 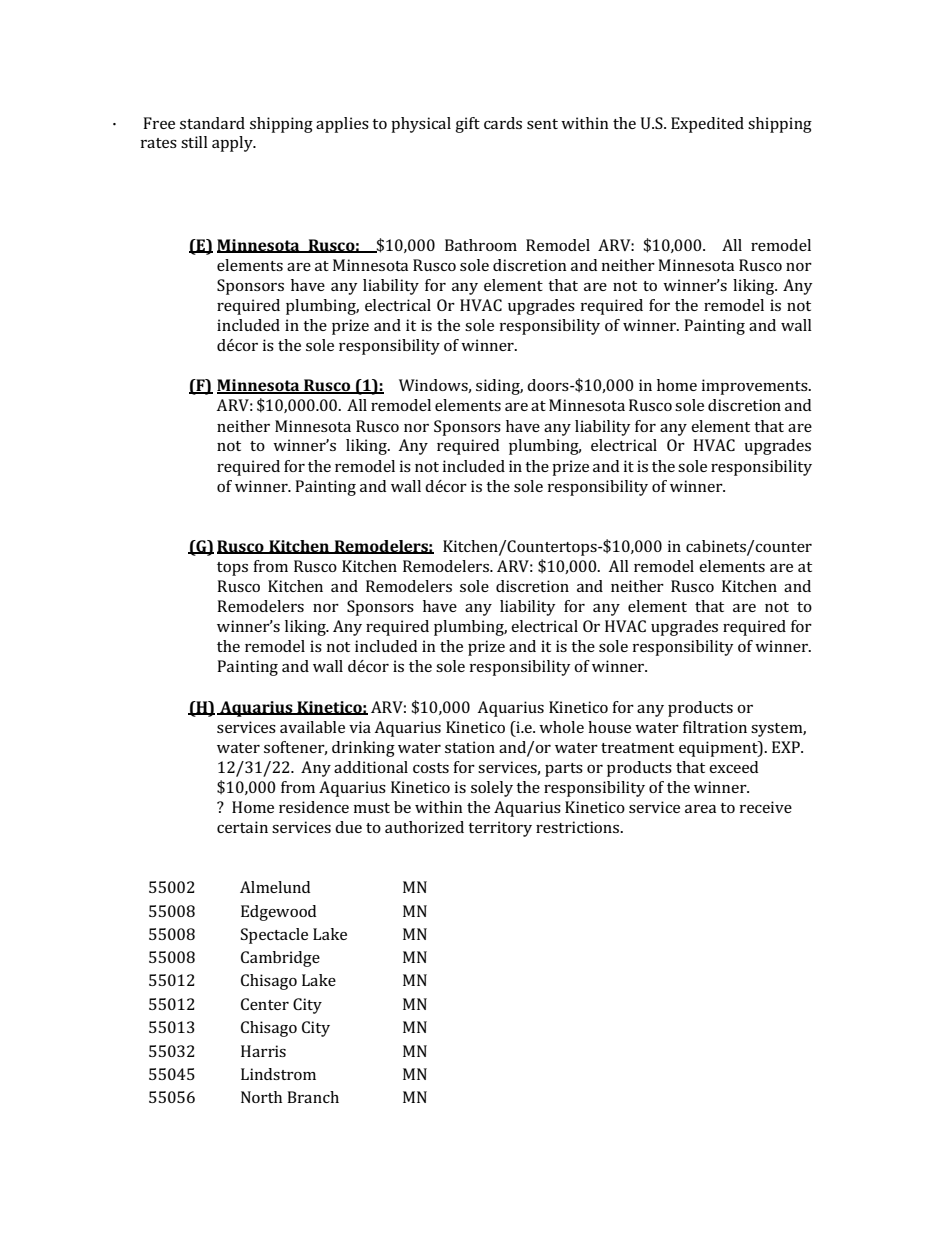 What do you see at coordinates (470, 747) in the screenshot?
I see `station` at bounding box center [470, 747].
